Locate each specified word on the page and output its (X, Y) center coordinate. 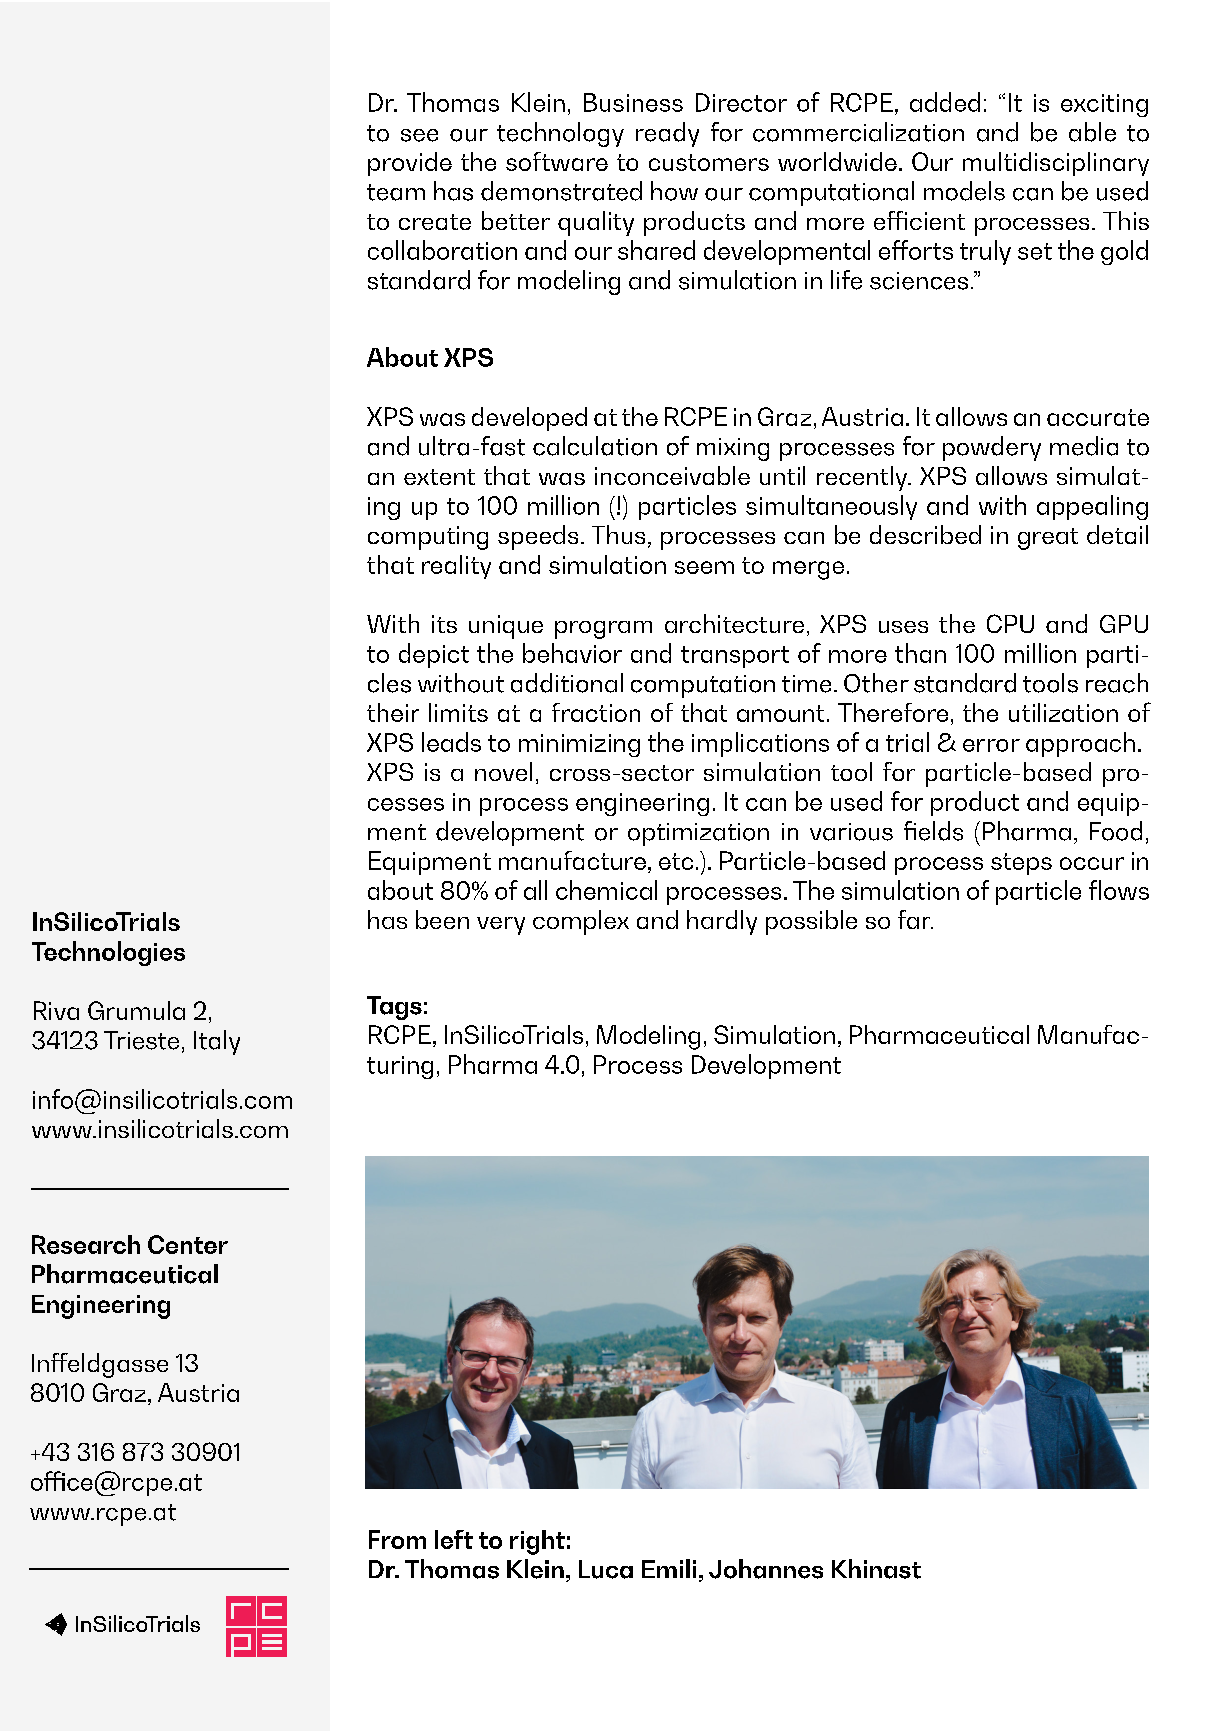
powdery (992, 448)
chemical (606, 890)
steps (1021, 864)
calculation (595, 446)
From (397, 1539)
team (396, 192)
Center (188, 1244)
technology (560, 134)
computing (428, 538)
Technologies (108, 953)
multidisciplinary (1056, 164)
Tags (394, 1008)
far (915, 919)
